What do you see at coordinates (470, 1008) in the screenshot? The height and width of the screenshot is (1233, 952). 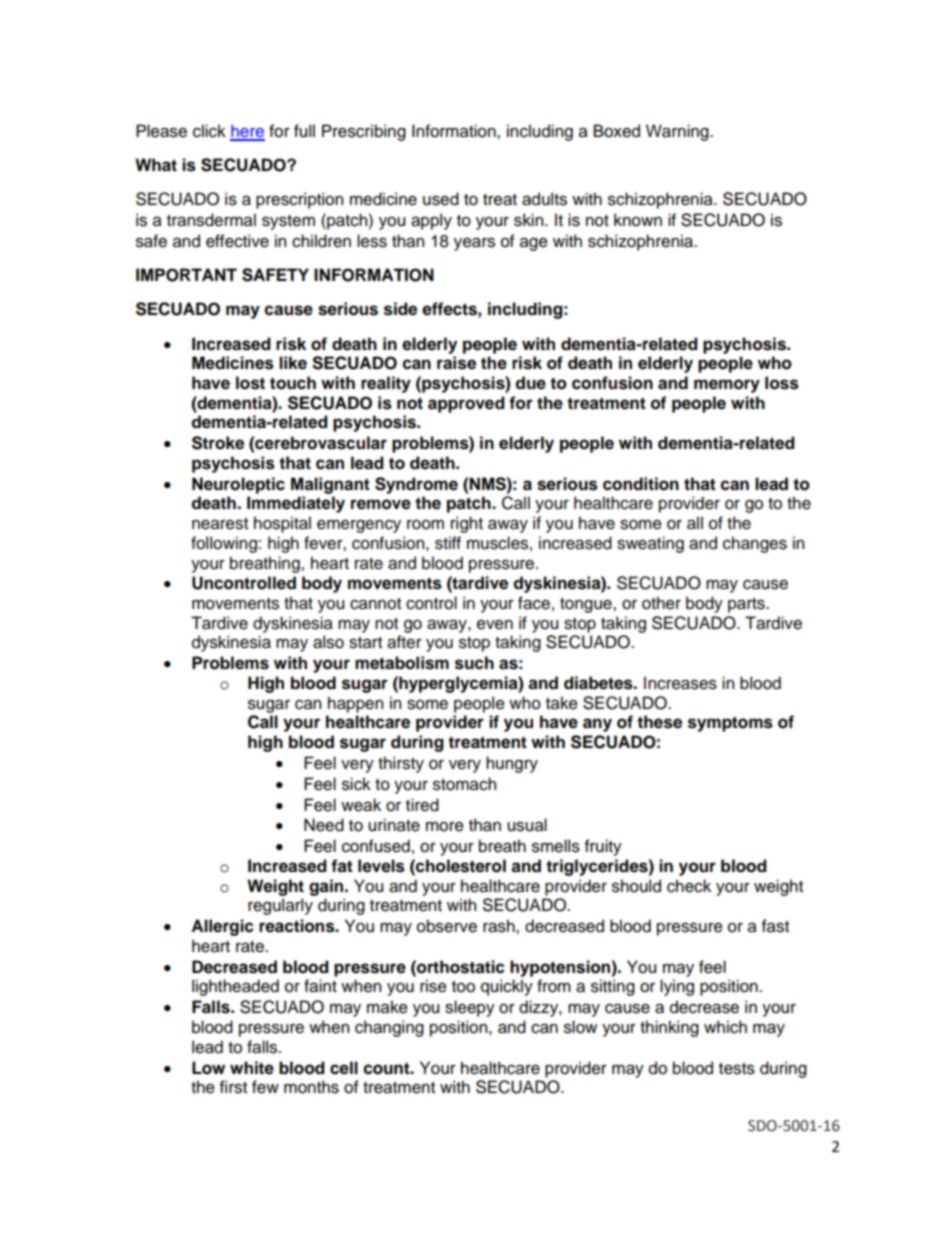 I see `sleepy` at bounding box center [470, 1008].
